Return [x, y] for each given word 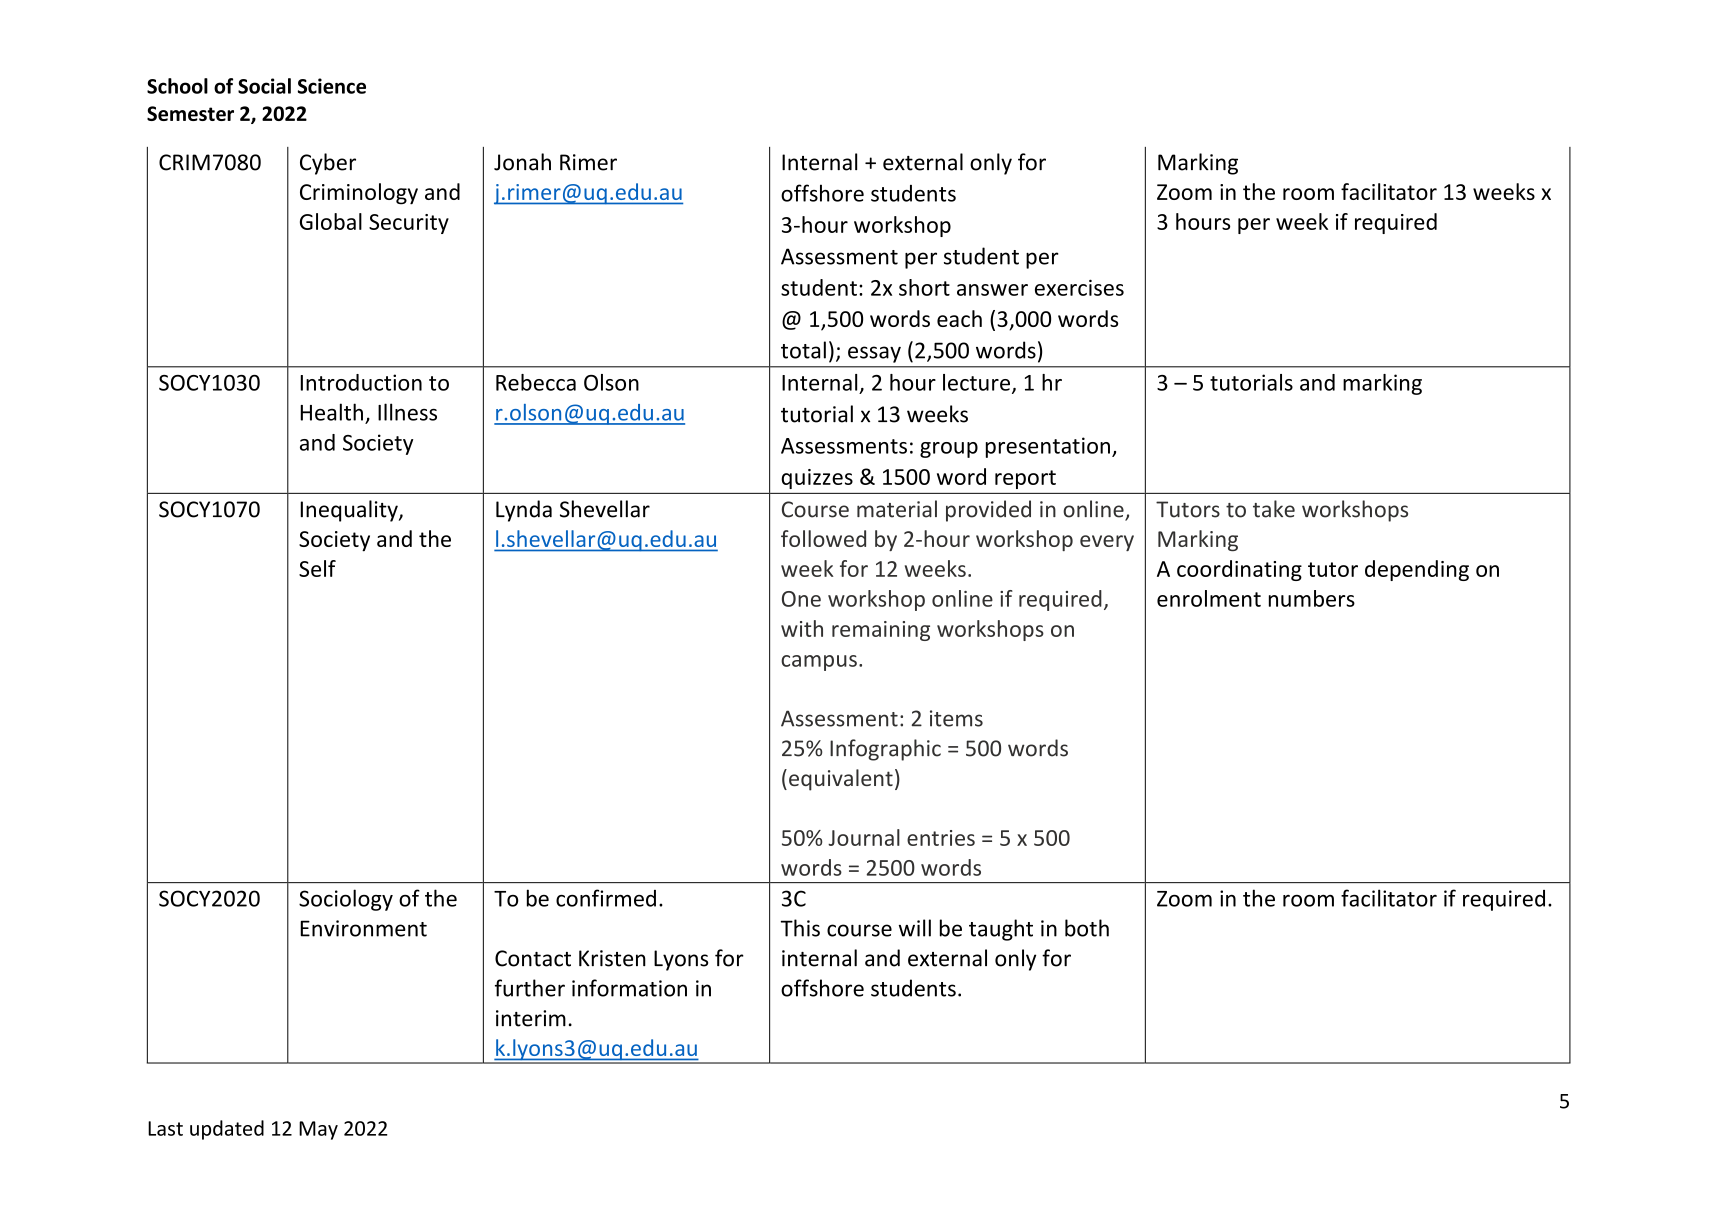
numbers [1312, 598]
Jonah [522, 162]
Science [332, 86]
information [629, 988]
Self [317, 568]
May [318, 1130]
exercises [1079, 287]
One [801, 599]
